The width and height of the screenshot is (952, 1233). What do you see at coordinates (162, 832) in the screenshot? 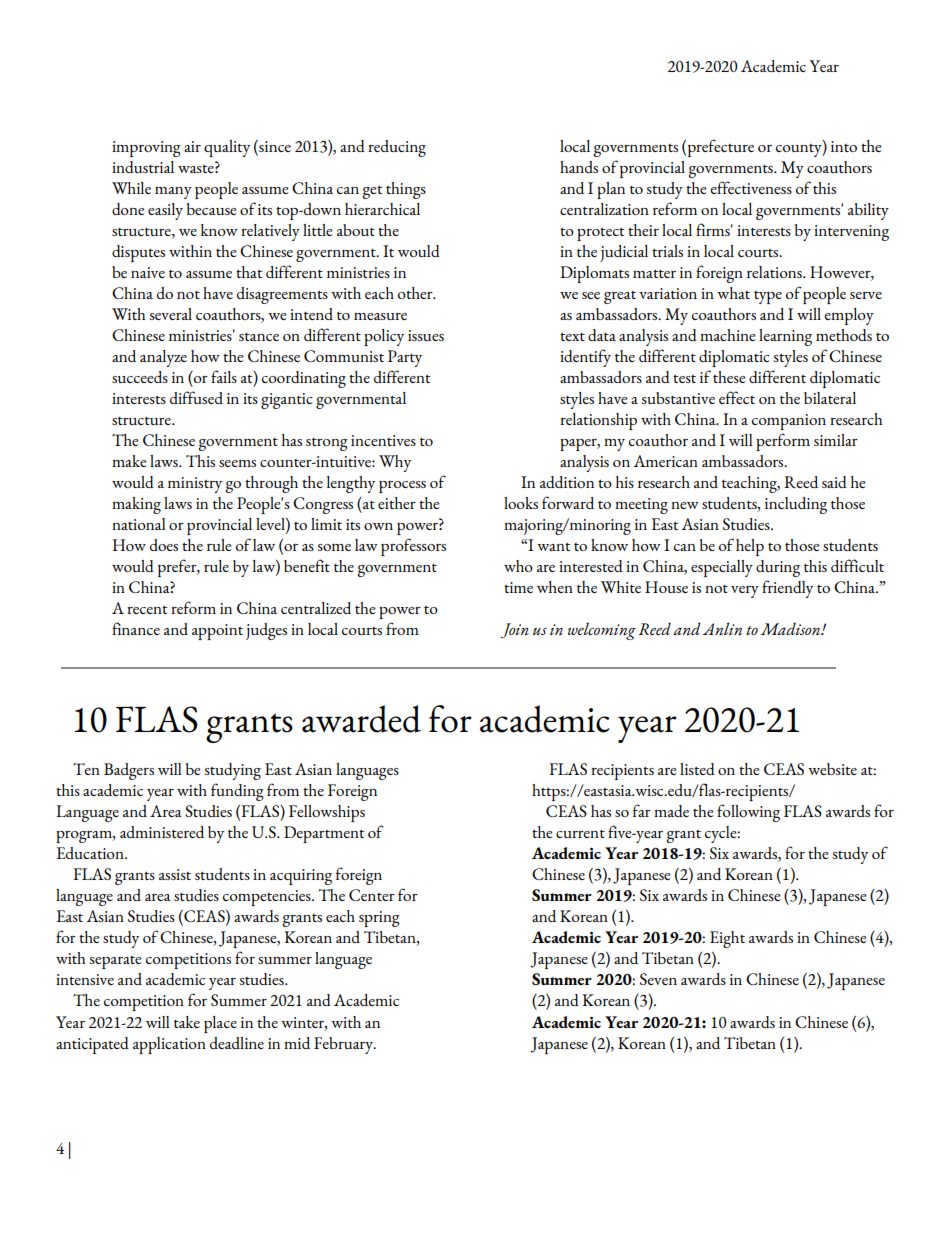
I see `administered` at bounding box center [162, 832].
